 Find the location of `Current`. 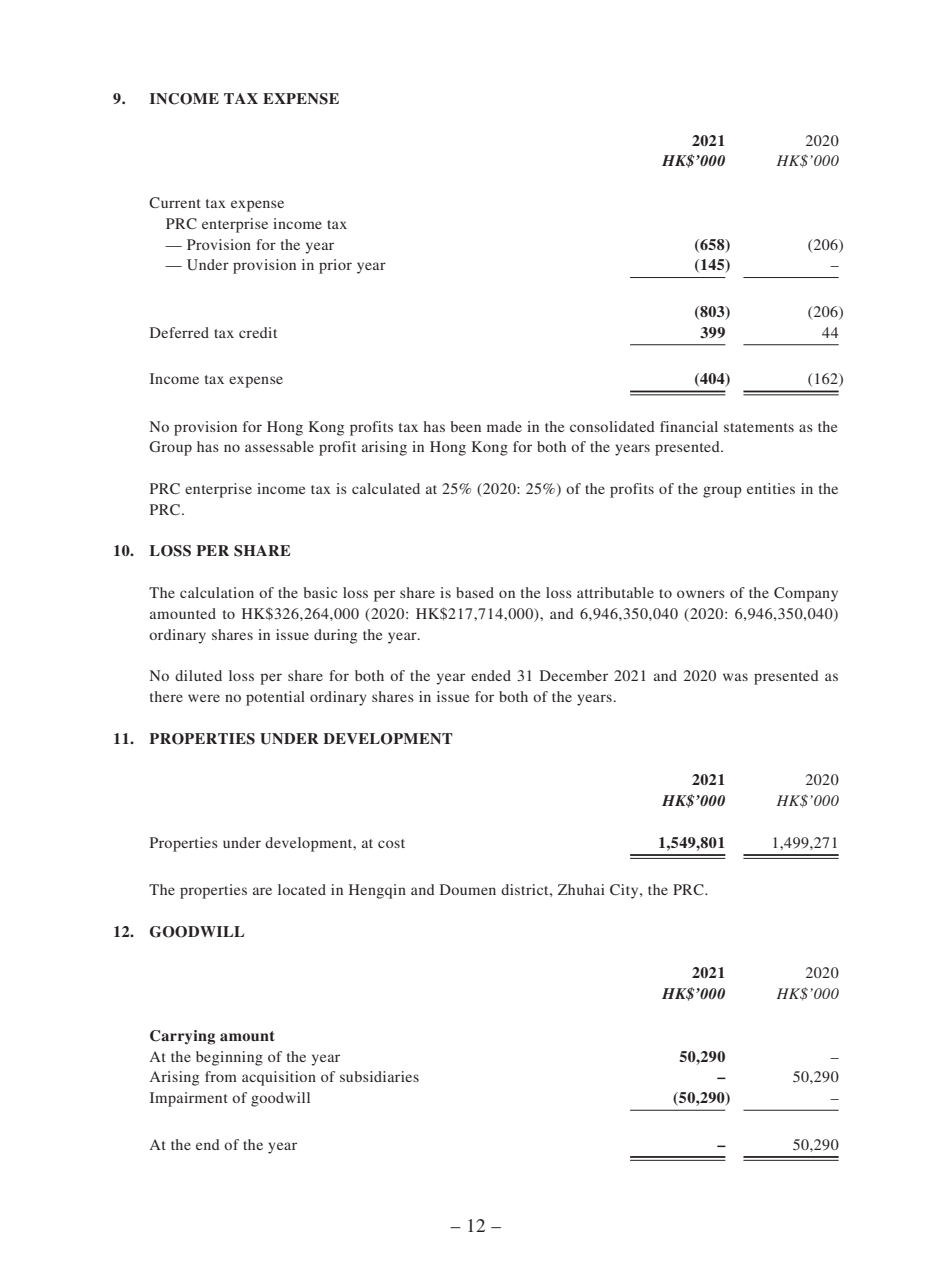

Current is located at coordinates (175, 202).
